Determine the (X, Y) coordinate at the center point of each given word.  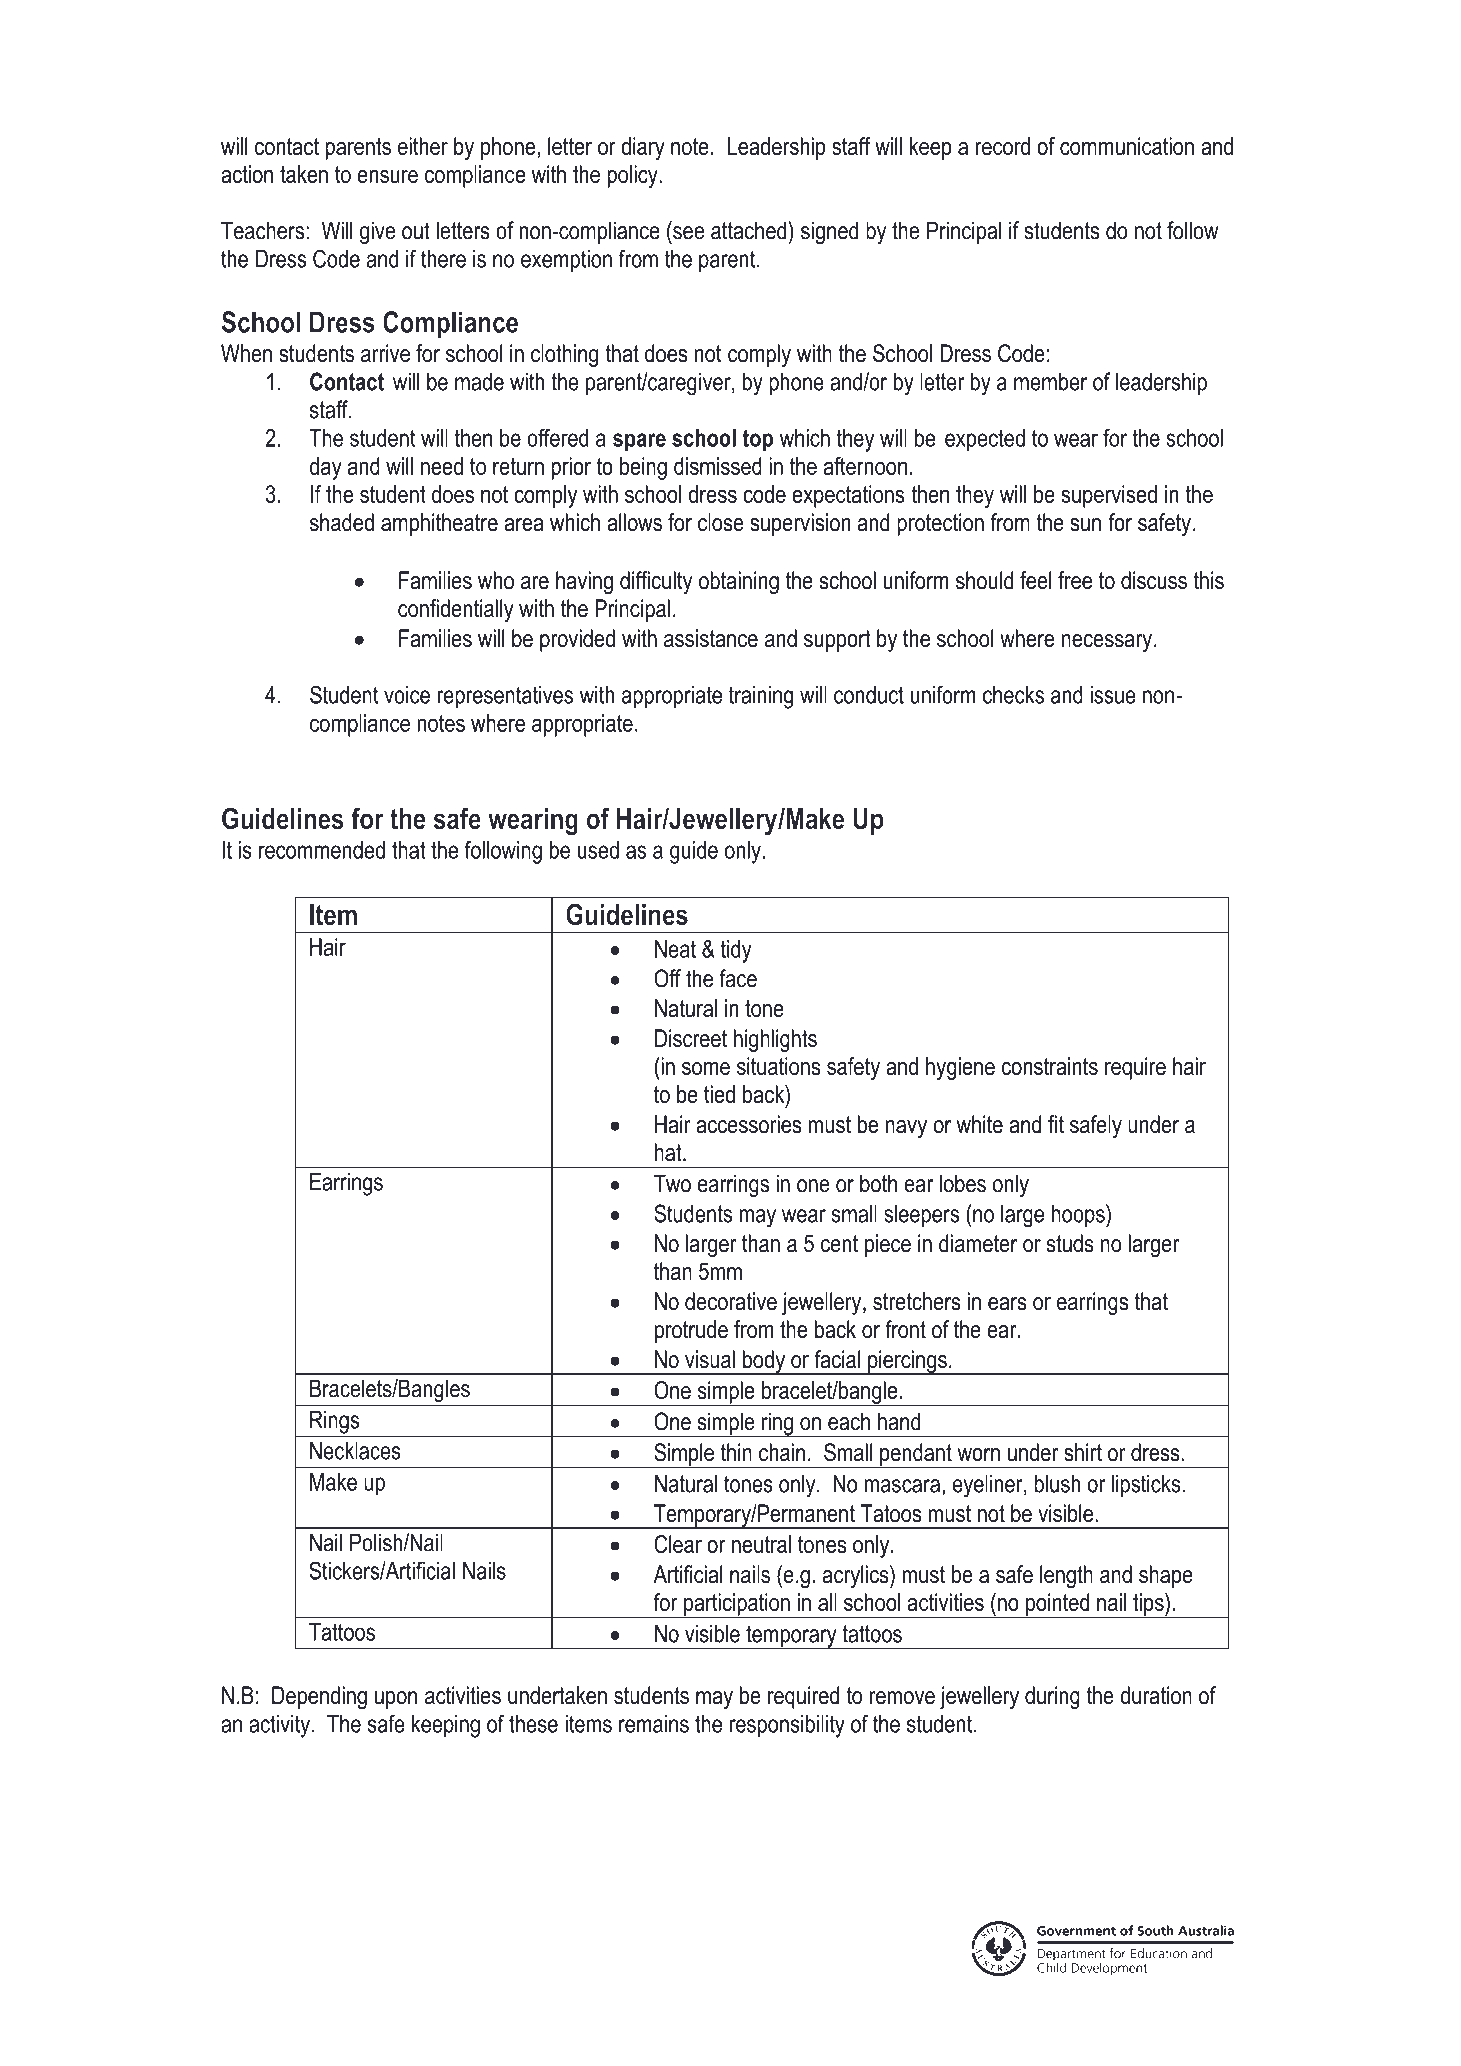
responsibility (787, 1726)
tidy (736, 951)
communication (1127, 146)
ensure (388, 176)
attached (750, 230)
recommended (322, 850)
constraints (1050, 1066)
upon (396, 1700)
